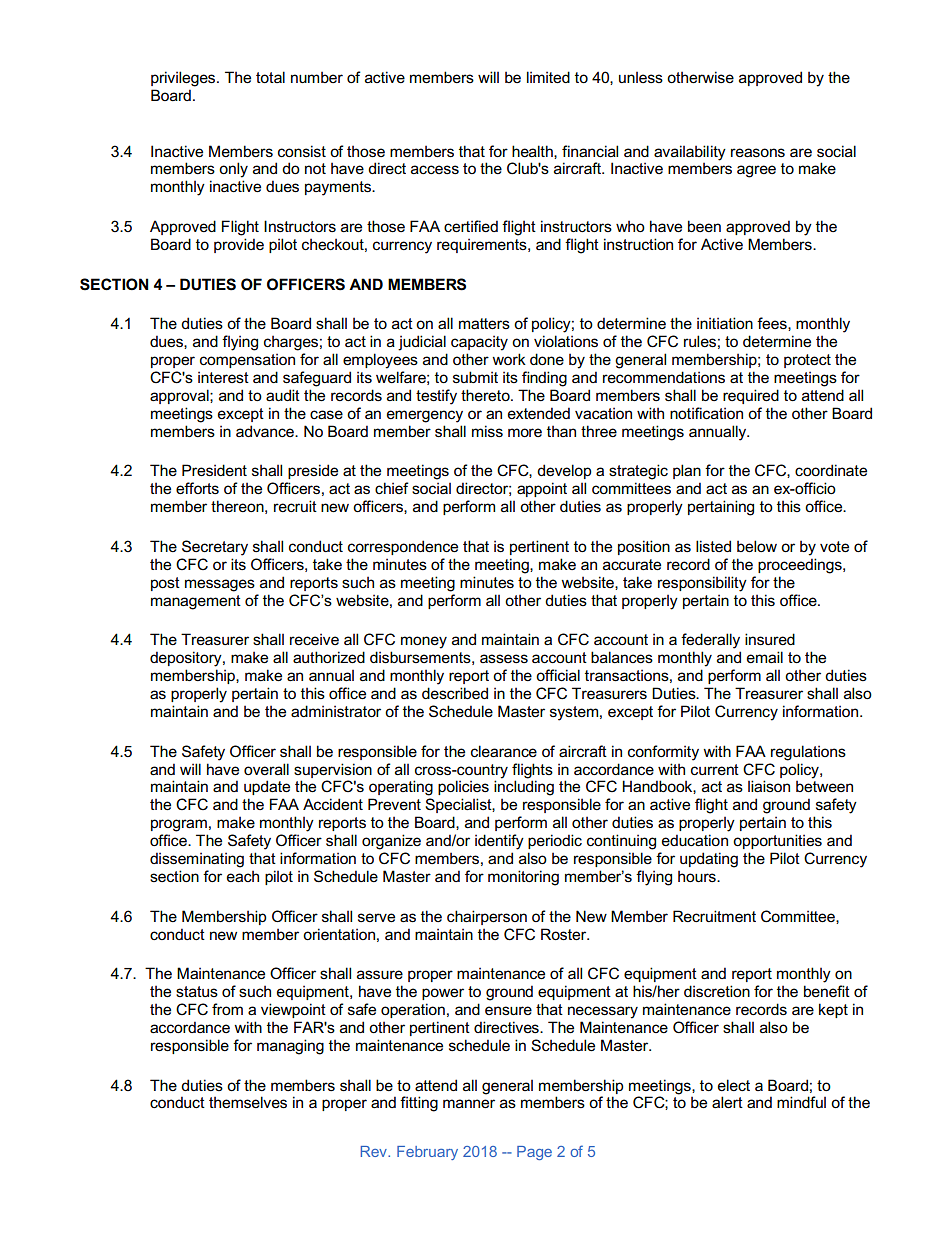 This page has height=1233, width=952. What do you see at coordinates (243, 876) in the page?
I see `each` at bounding box center [243, 876].
